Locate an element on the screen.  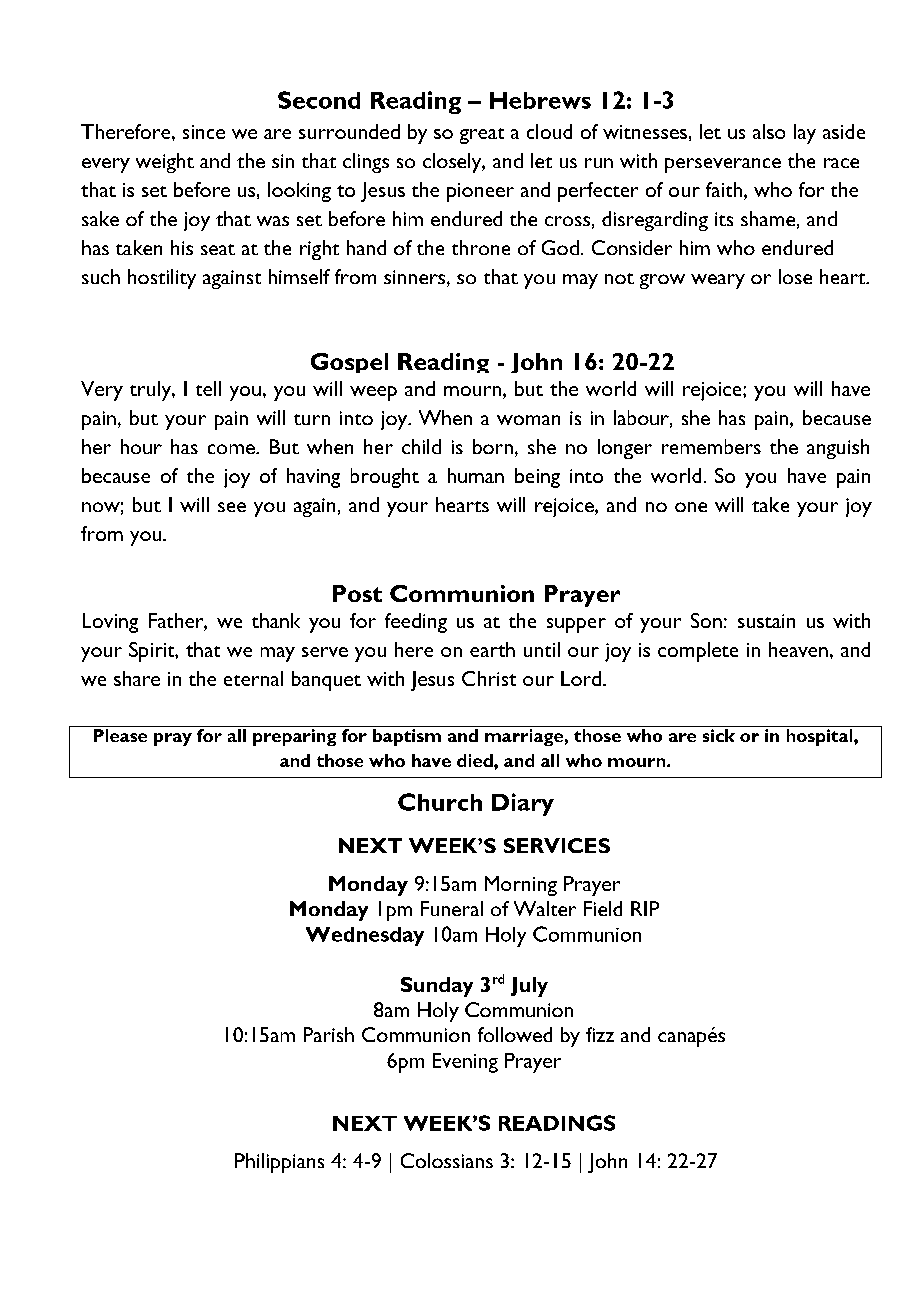
also is located at coordinates (769, 131).
